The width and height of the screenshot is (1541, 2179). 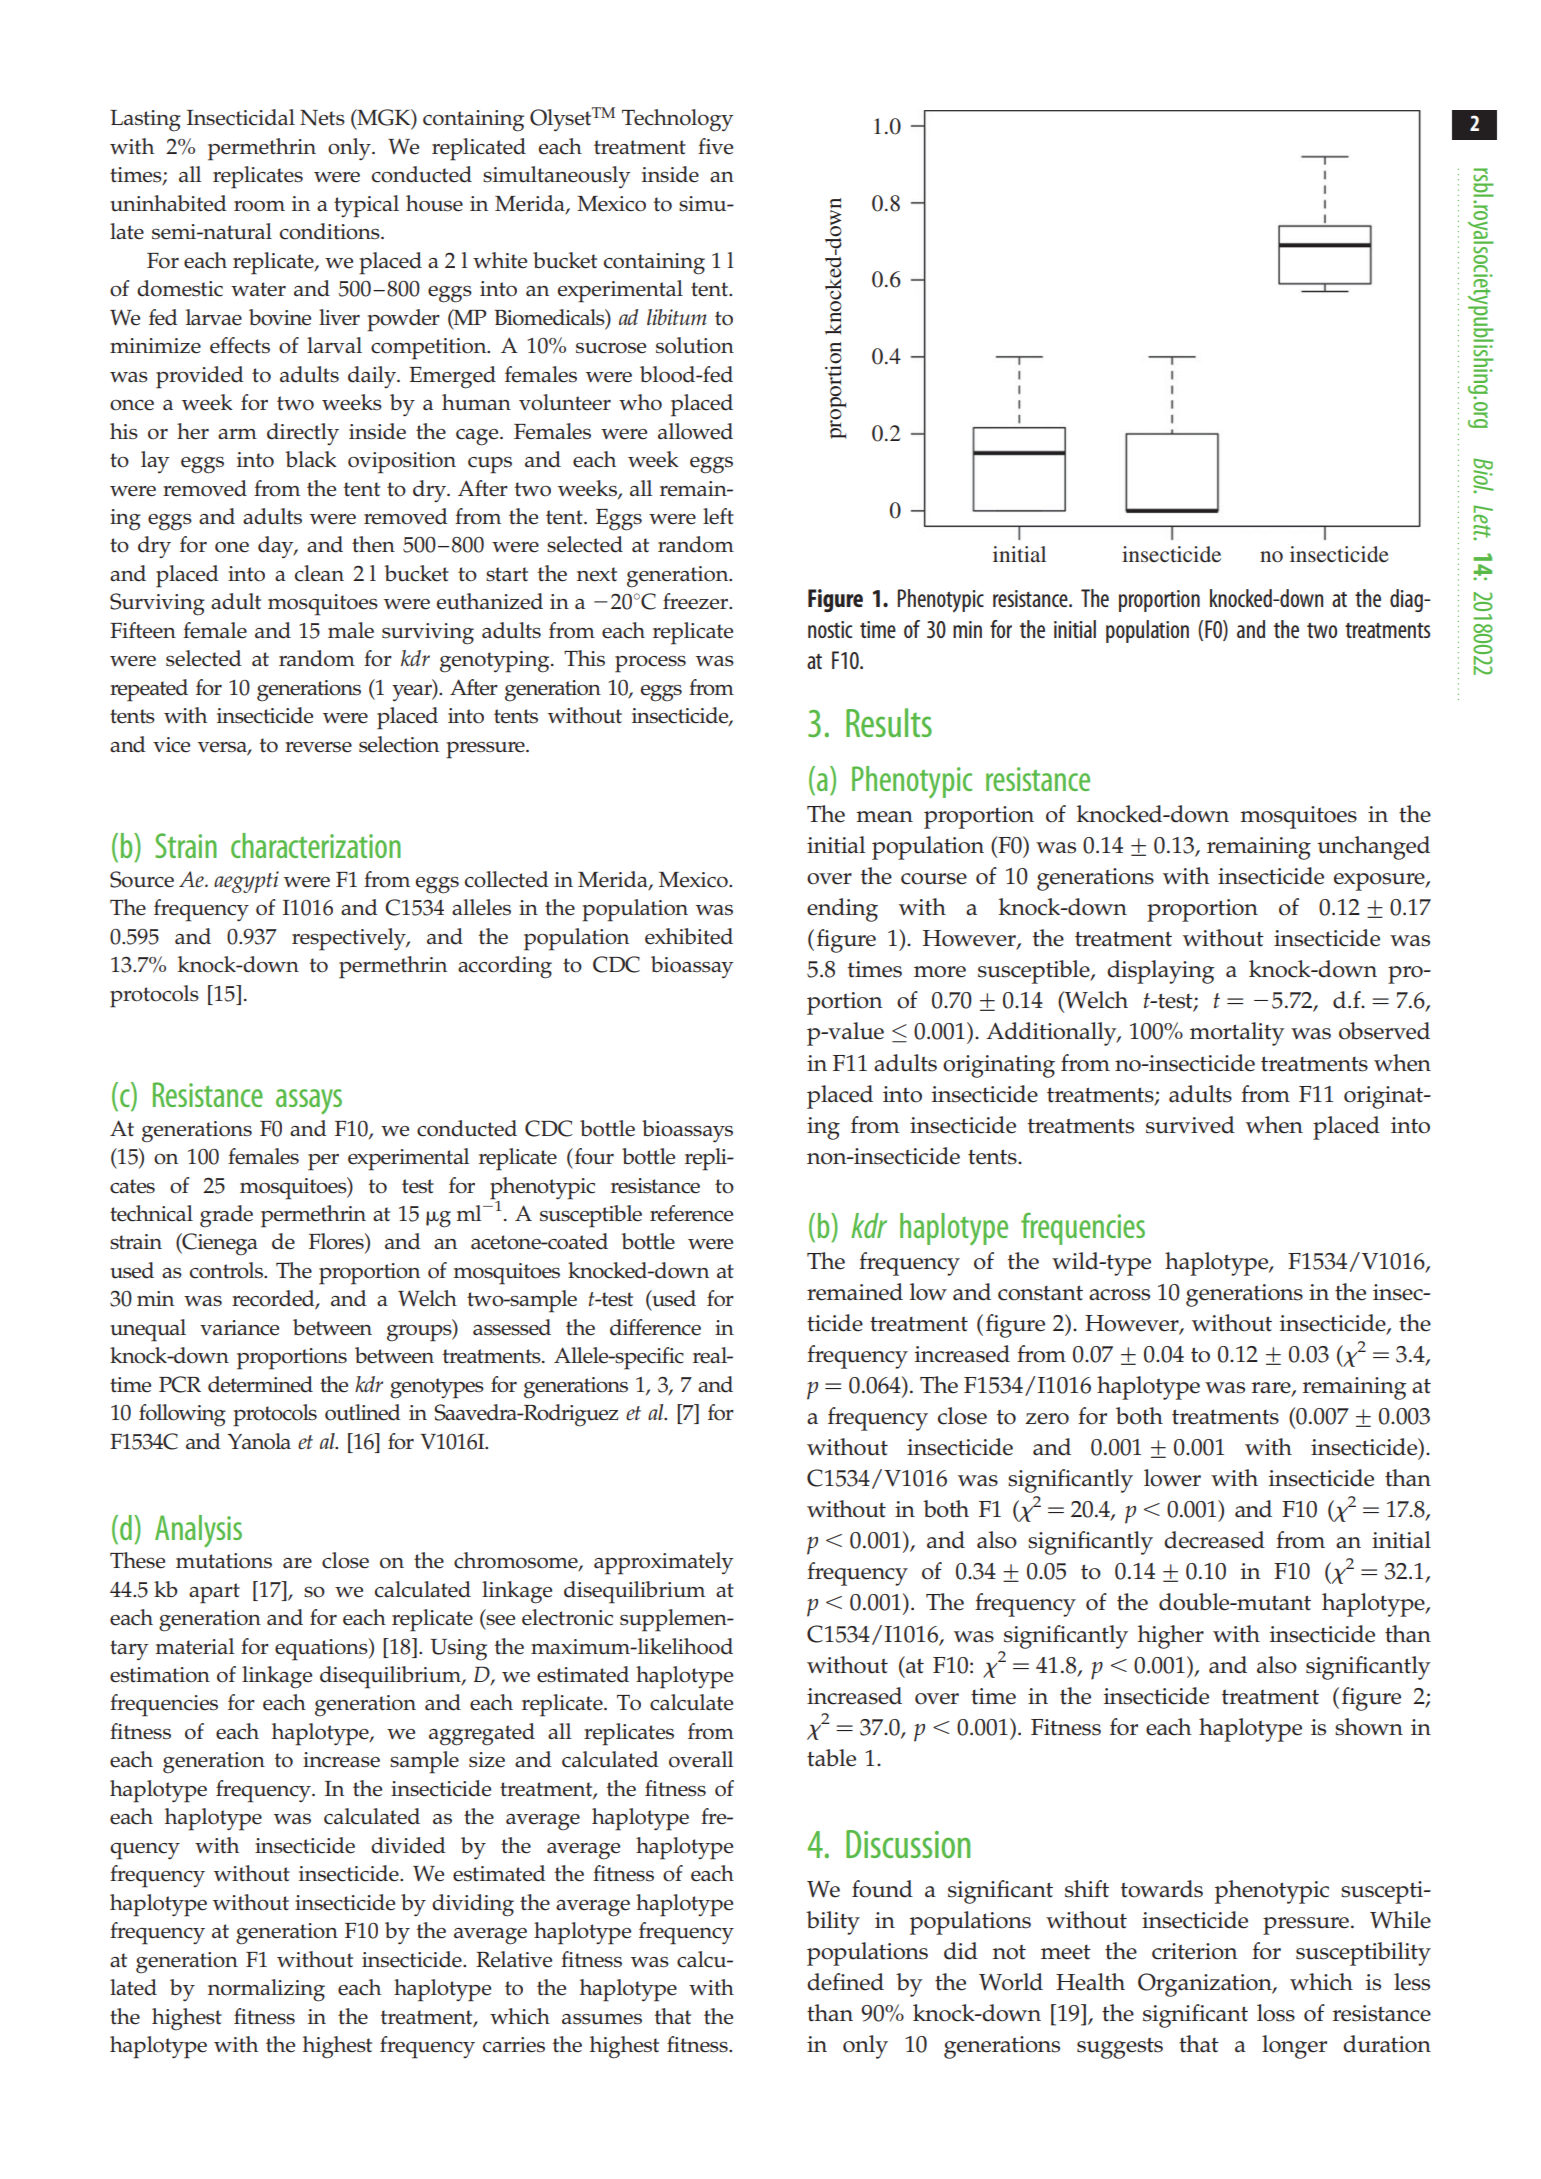 What do you see at coordinates (1160, 972) in the screenshot?
I see `displaying` at bounding box center [1160, 972].
